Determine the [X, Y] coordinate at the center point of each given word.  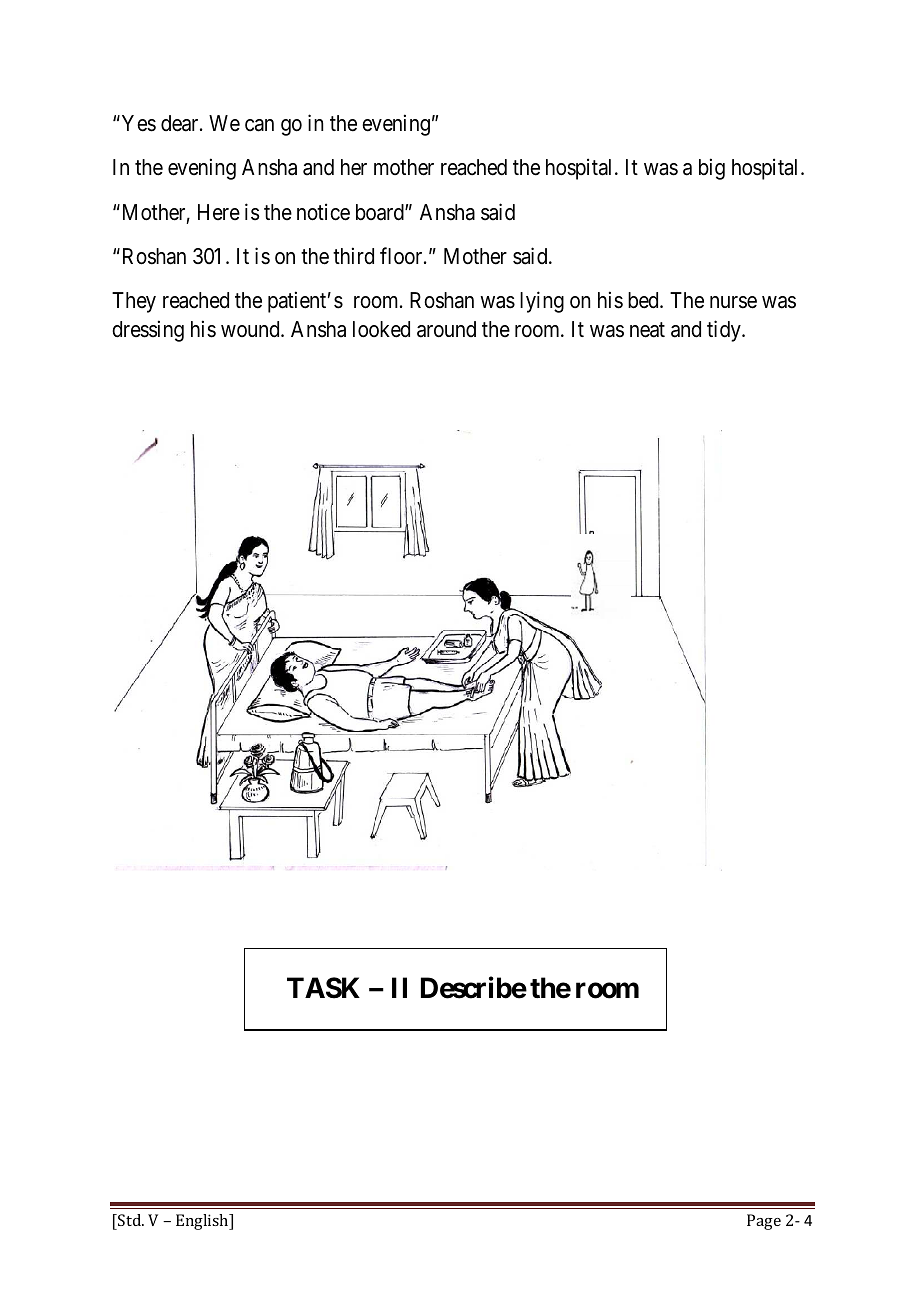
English [203, 1222]
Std [130, 1220]
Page [764, 1222]
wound [251, 329]
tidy [725, 331]
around [446, 329]
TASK [323, 988]
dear [181, 123]
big [712, 169]
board [381, 212]
